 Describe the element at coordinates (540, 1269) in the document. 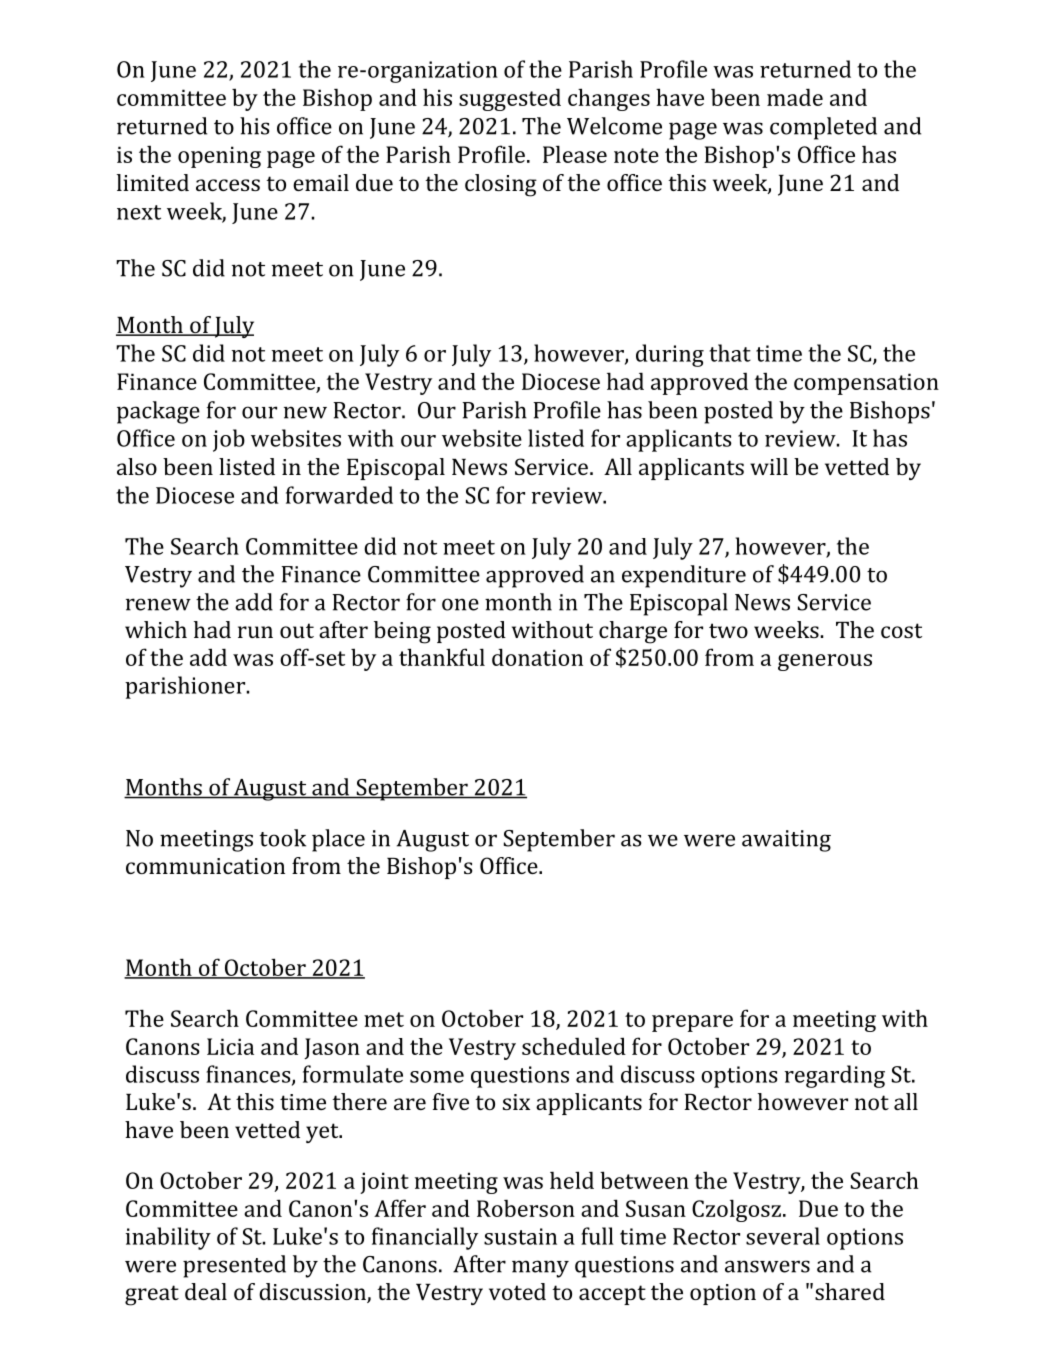

I see `many` at that location.
